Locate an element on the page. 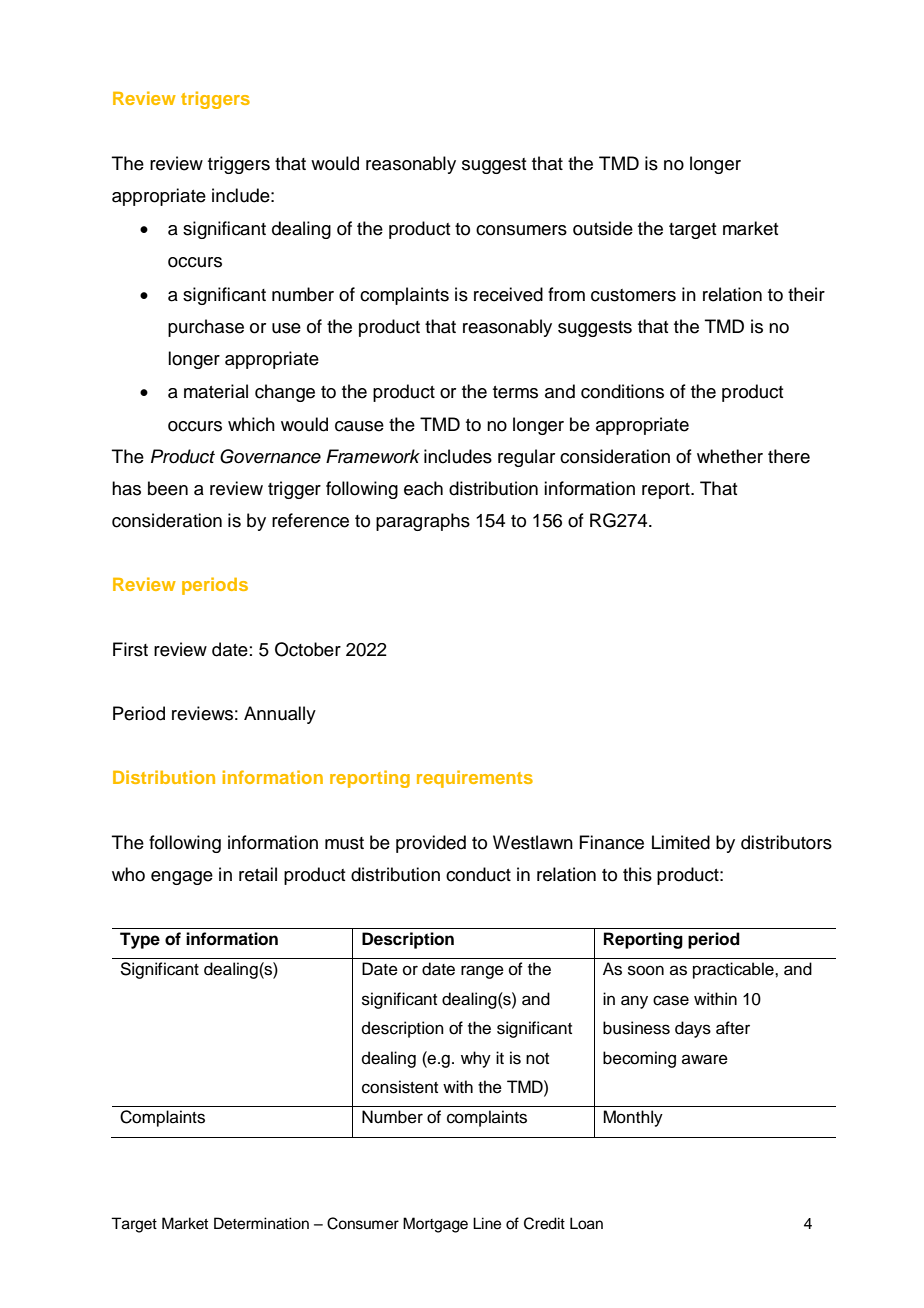 Image resolution: width=924 pixels, height=1308 pixels. purchase is located at coordinates (206, 328).
